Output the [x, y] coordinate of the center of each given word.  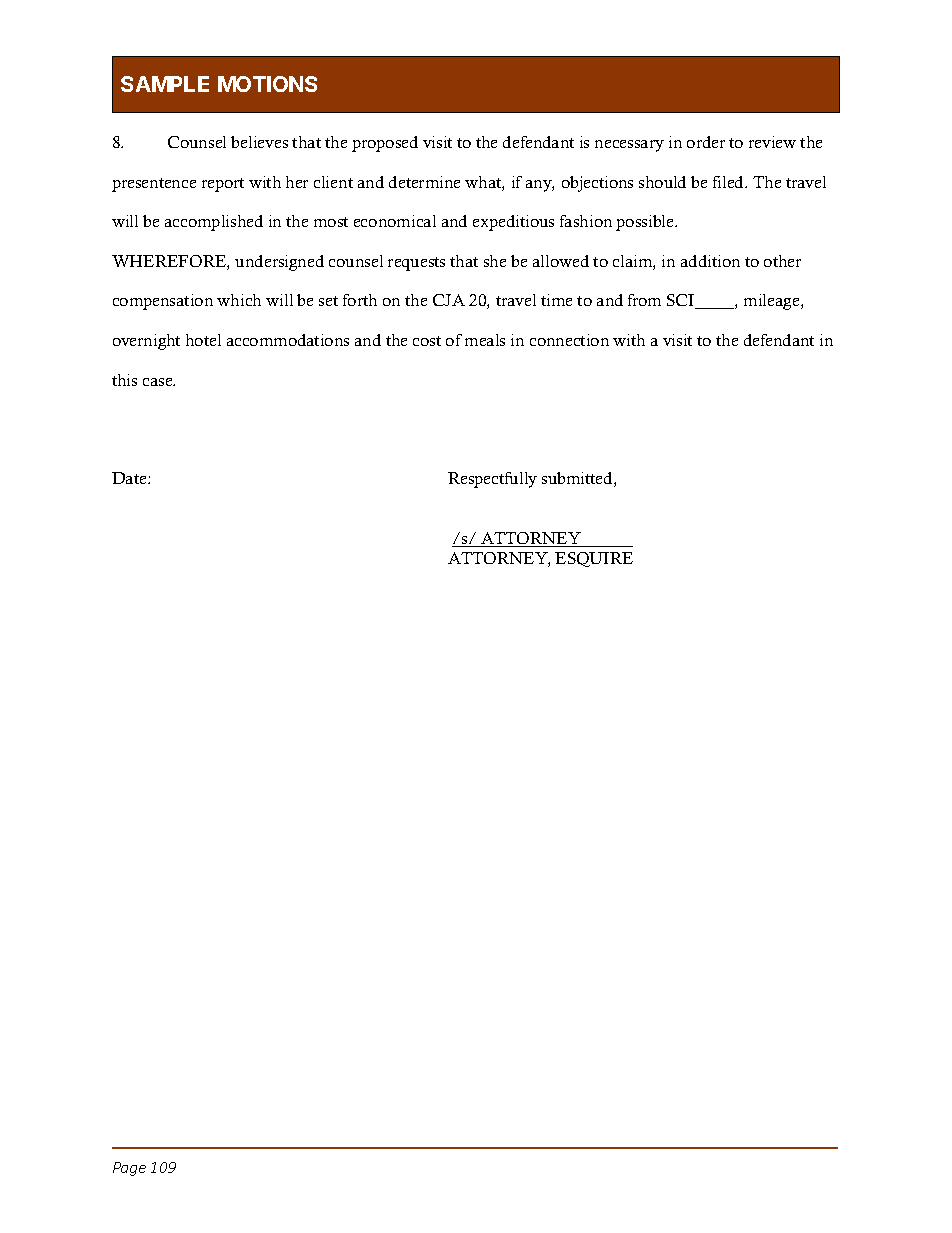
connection [569, 340]
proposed [385, 144]
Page [129, 1169]
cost [427, 341]
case [159, 382]
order [706, 142]
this [124, 380]
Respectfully [492, 480]
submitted [578, 479]
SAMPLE [165, 84]
